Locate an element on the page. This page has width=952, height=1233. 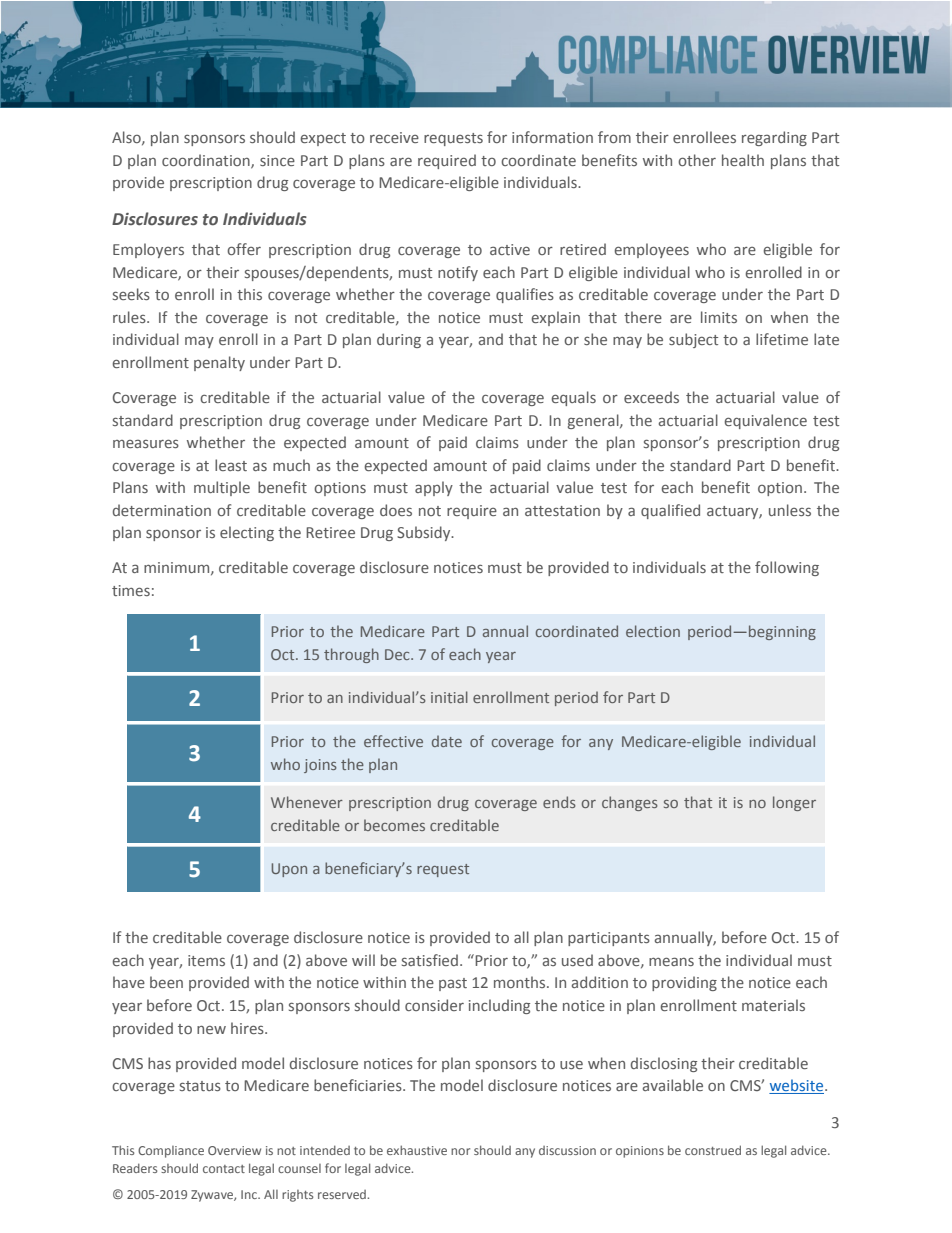
health is located at coordinates (743, 160).
